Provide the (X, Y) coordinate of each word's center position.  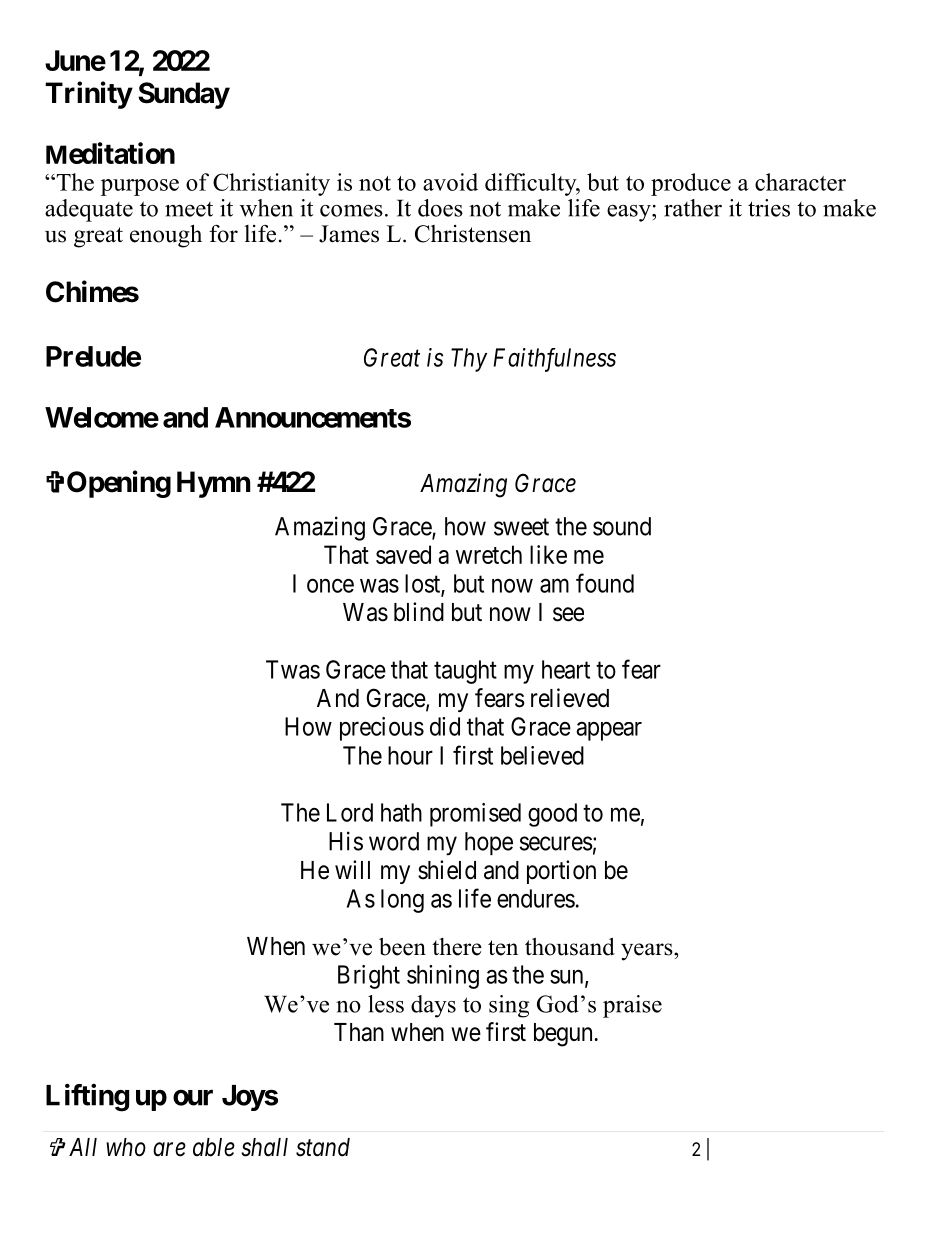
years (648, 952)
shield (447, 870)
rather (693, 208)
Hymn (213, 484)
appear (609, 731)
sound (622, 526)
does (440, 208)
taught (465, 672)
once (330, 586)
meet (189, 209)
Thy (469, 360)
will (352, 869)
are (169, 1150)
